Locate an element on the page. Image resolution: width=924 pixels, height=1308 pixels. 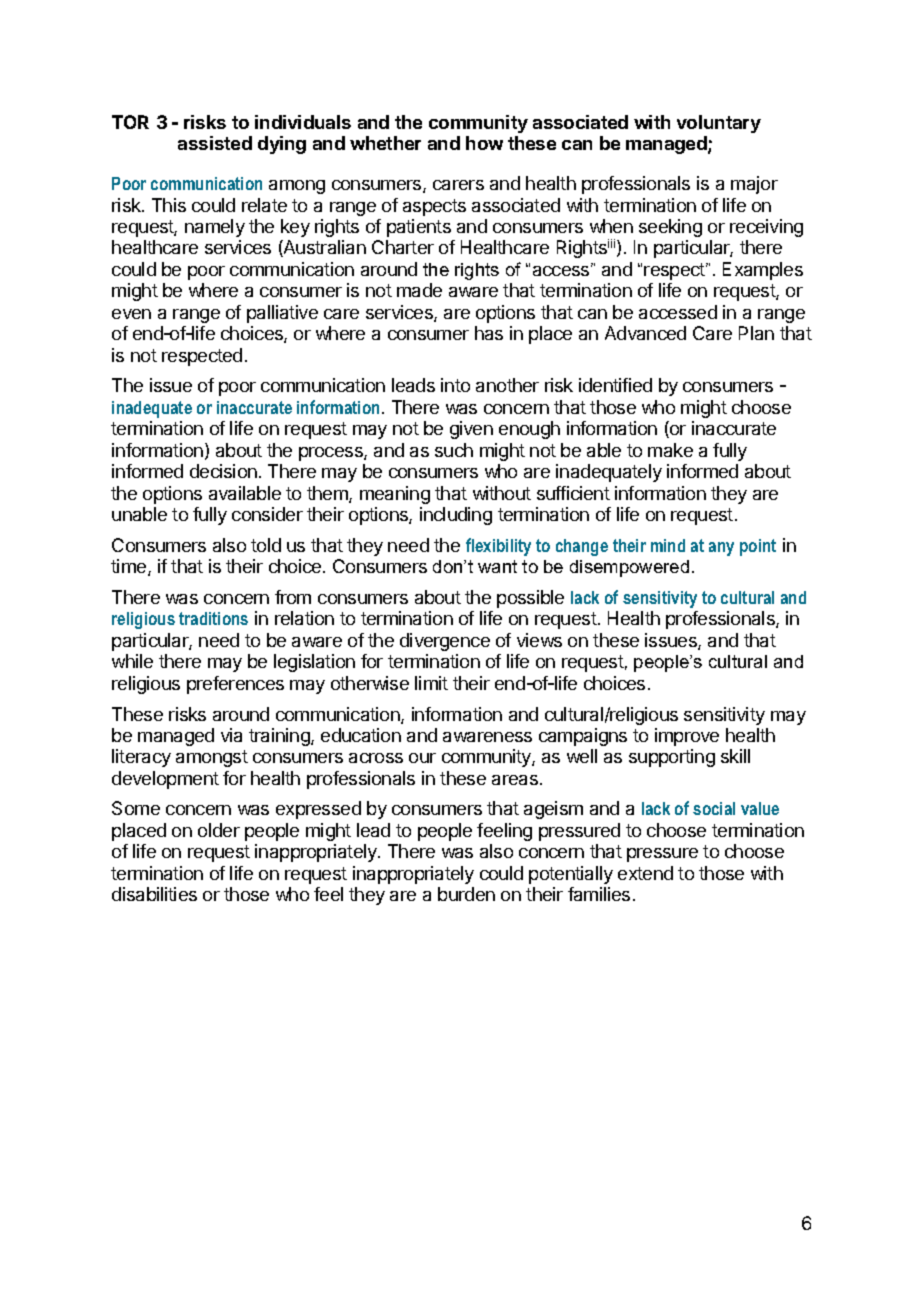
disempowered is located at coordinates (629, 568).
